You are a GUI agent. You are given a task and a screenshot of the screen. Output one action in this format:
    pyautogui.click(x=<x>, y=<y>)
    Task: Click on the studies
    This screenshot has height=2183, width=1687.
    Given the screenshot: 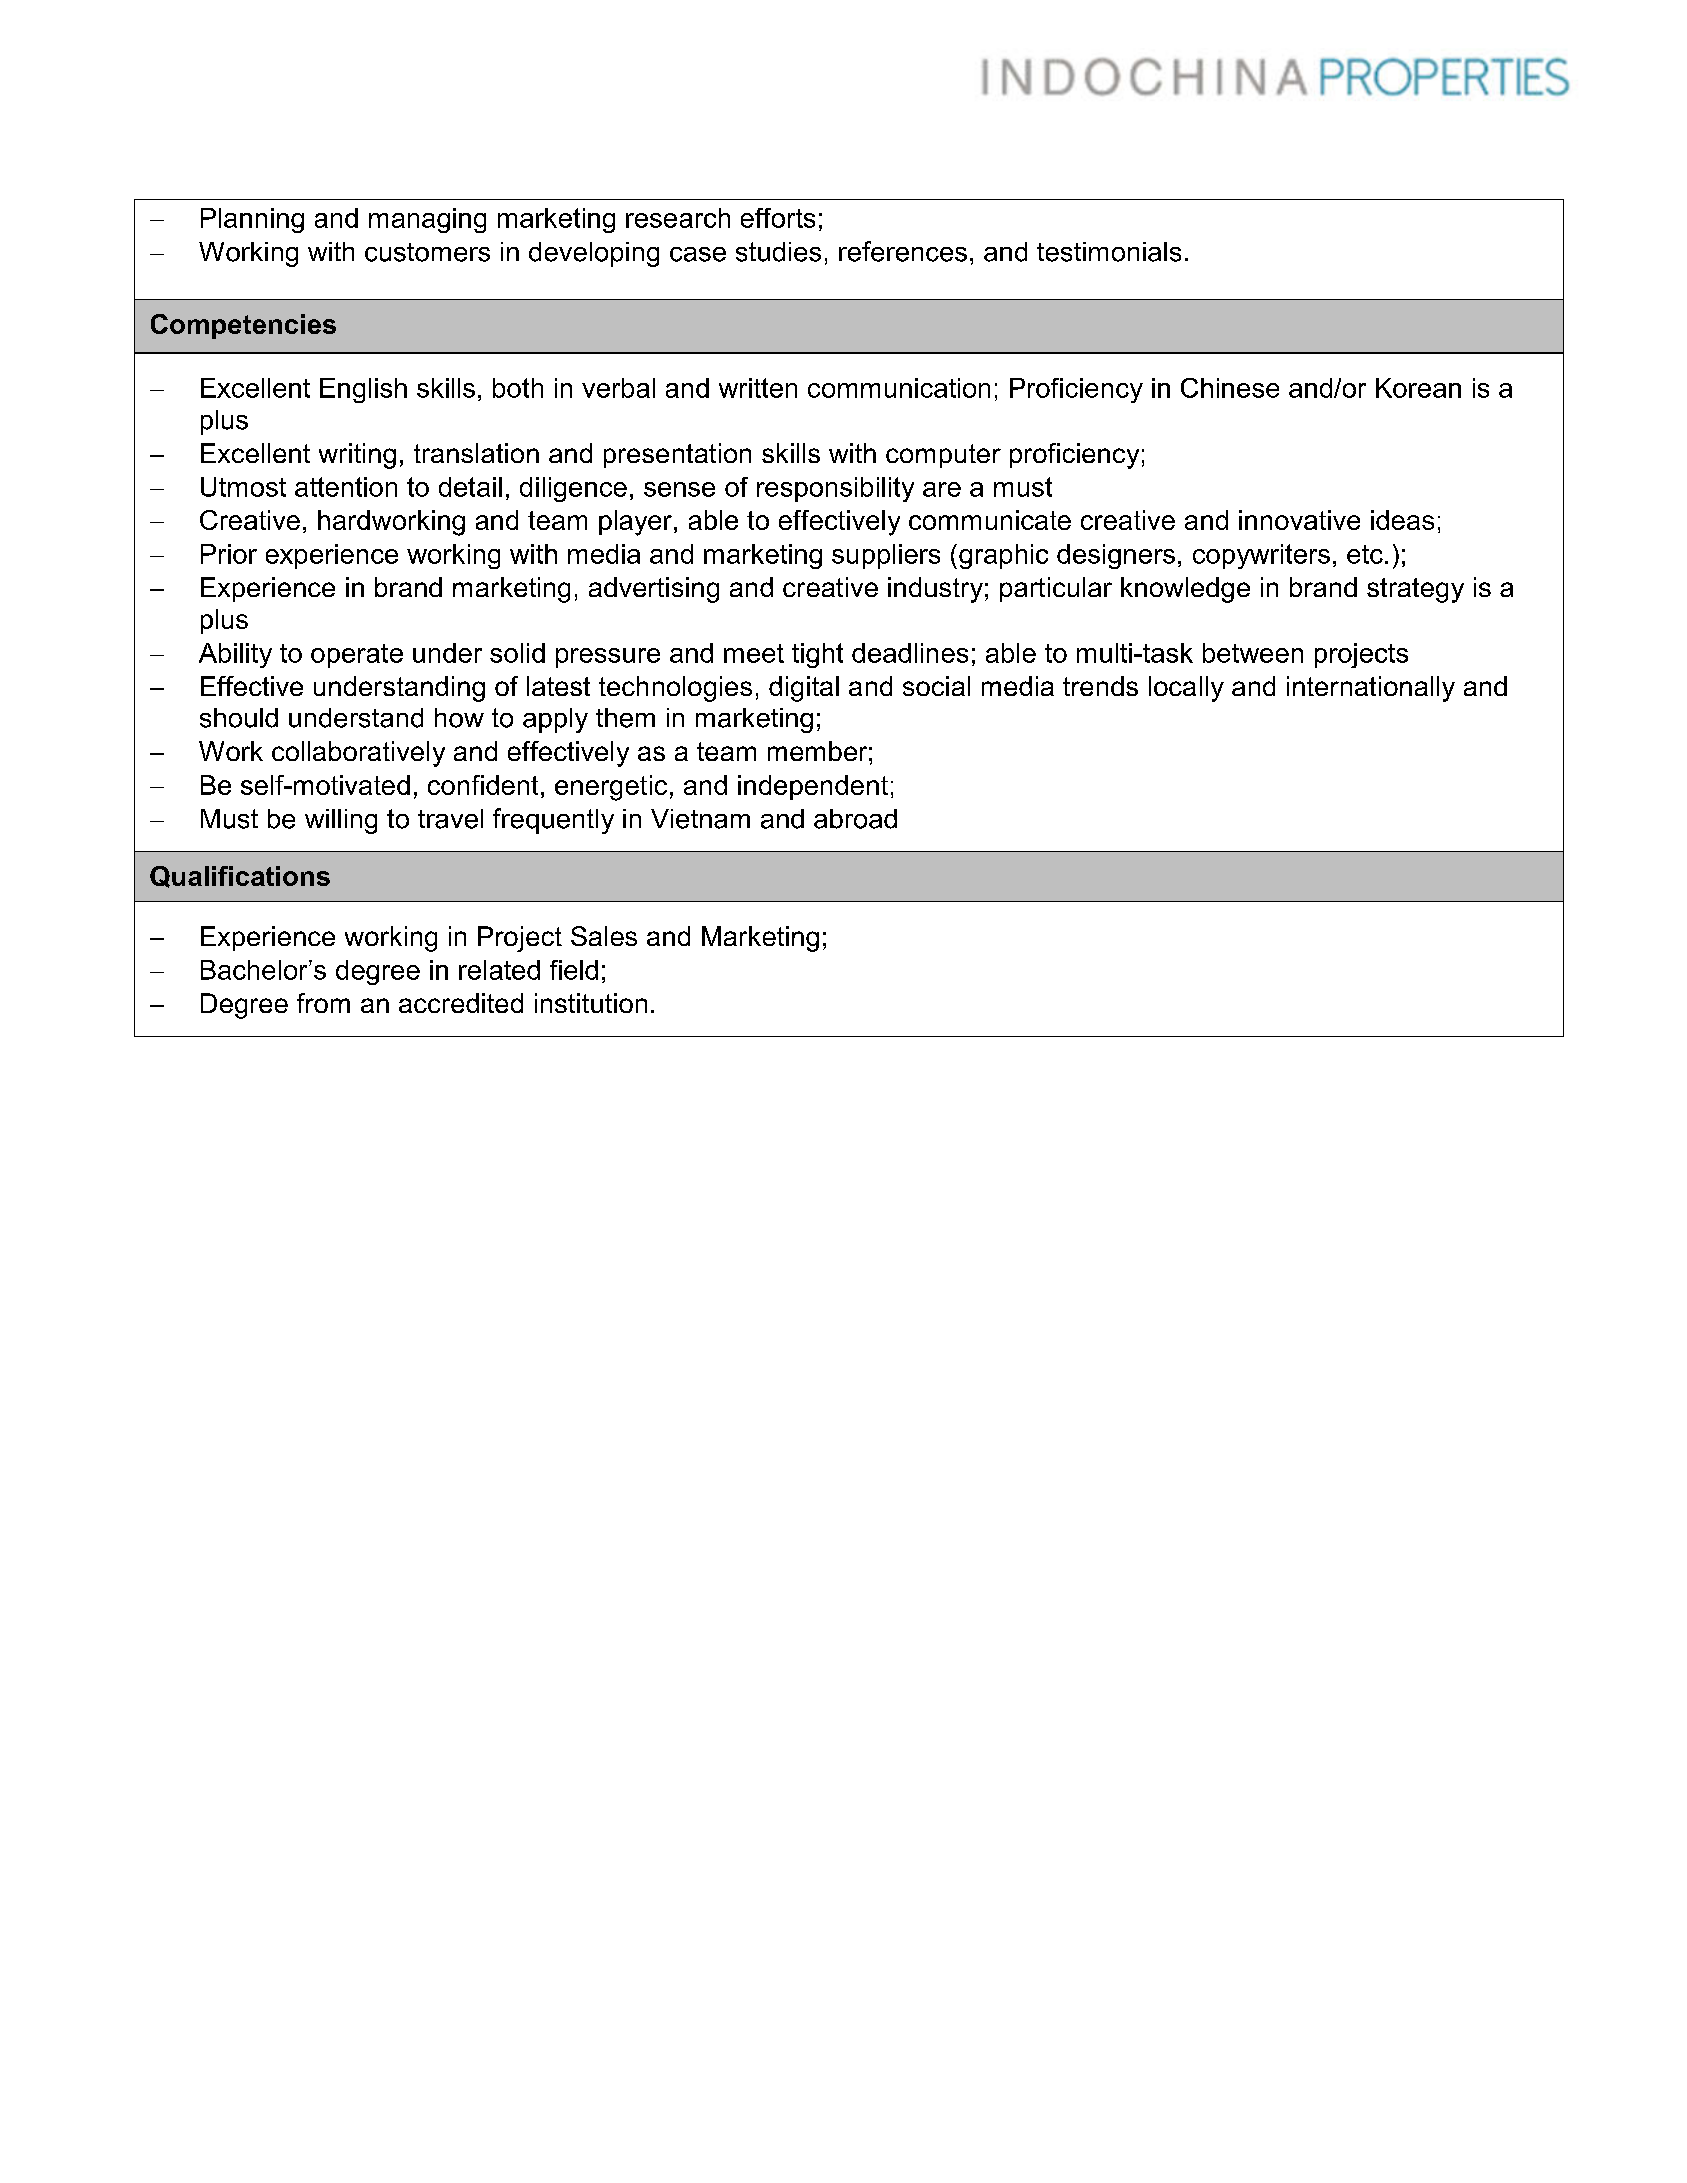 What is the action you would take?
    pyautogui.click(x=778, y=252)
